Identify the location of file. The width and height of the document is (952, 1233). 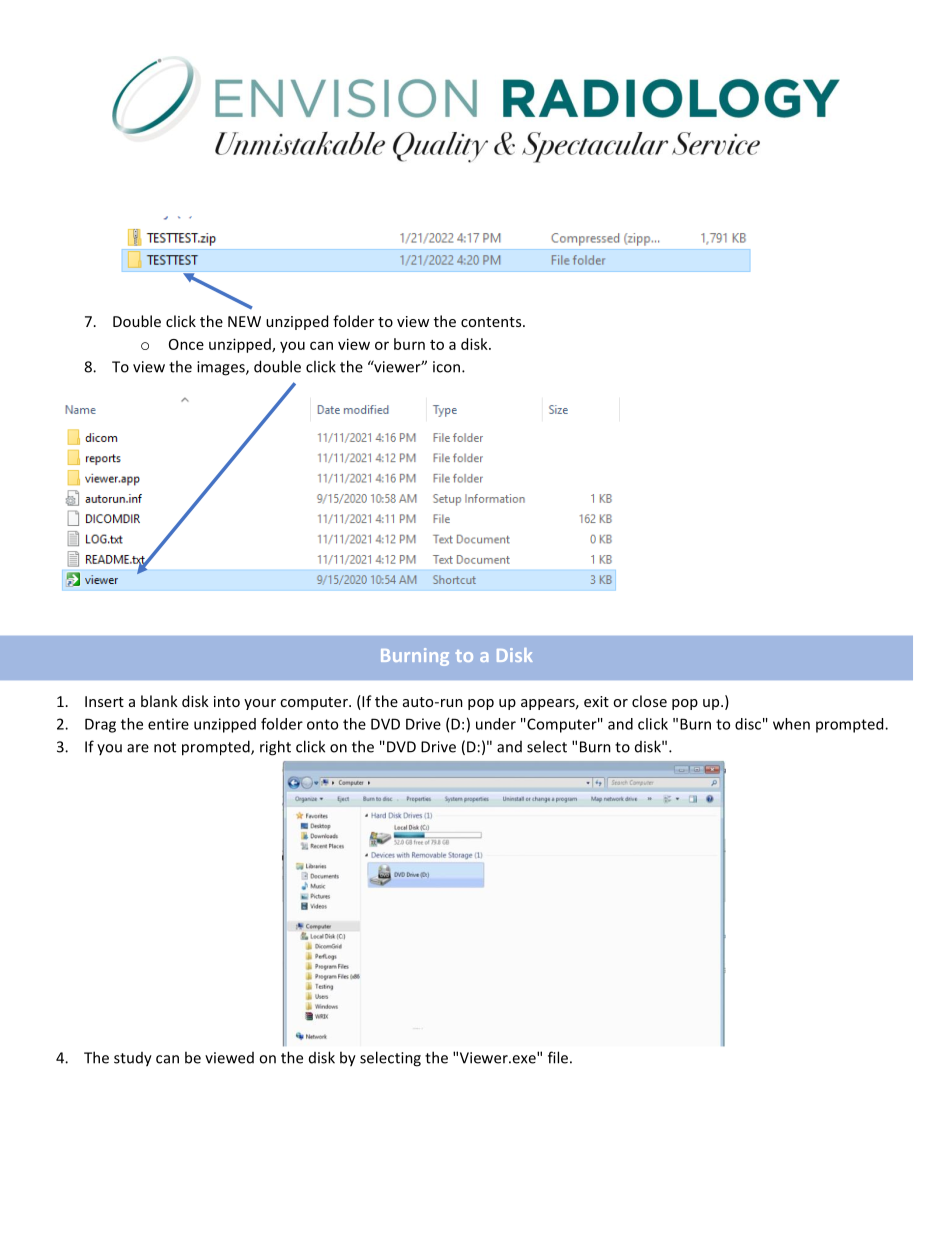
(558, 1057).
